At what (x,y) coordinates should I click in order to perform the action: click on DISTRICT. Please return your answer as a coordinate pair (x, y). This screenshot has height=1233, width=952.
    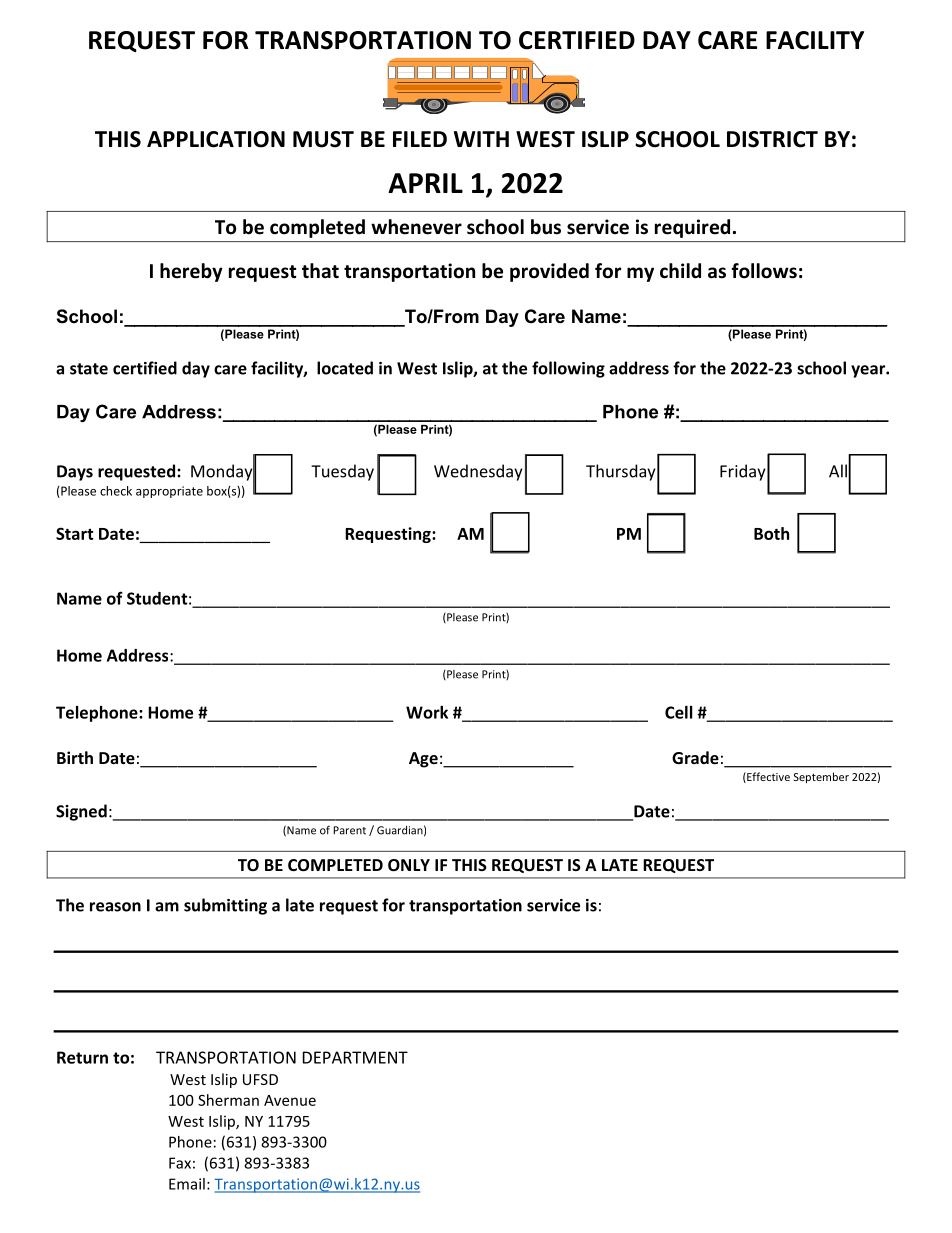
    Looking at the image, I should click on (772, 139).
